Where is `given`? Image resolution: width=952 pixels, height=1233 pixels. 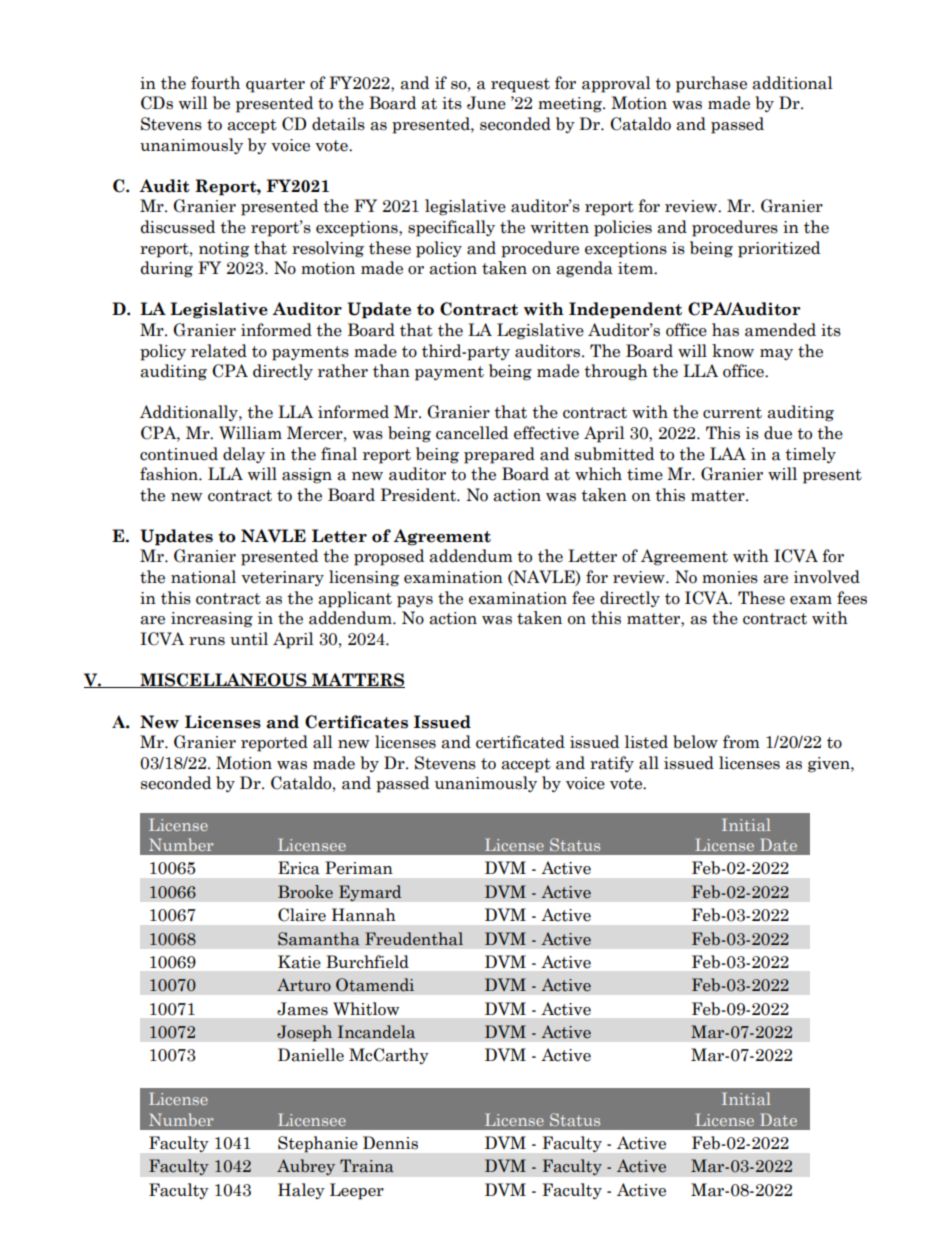 given is located at coordinates (830, 765).
